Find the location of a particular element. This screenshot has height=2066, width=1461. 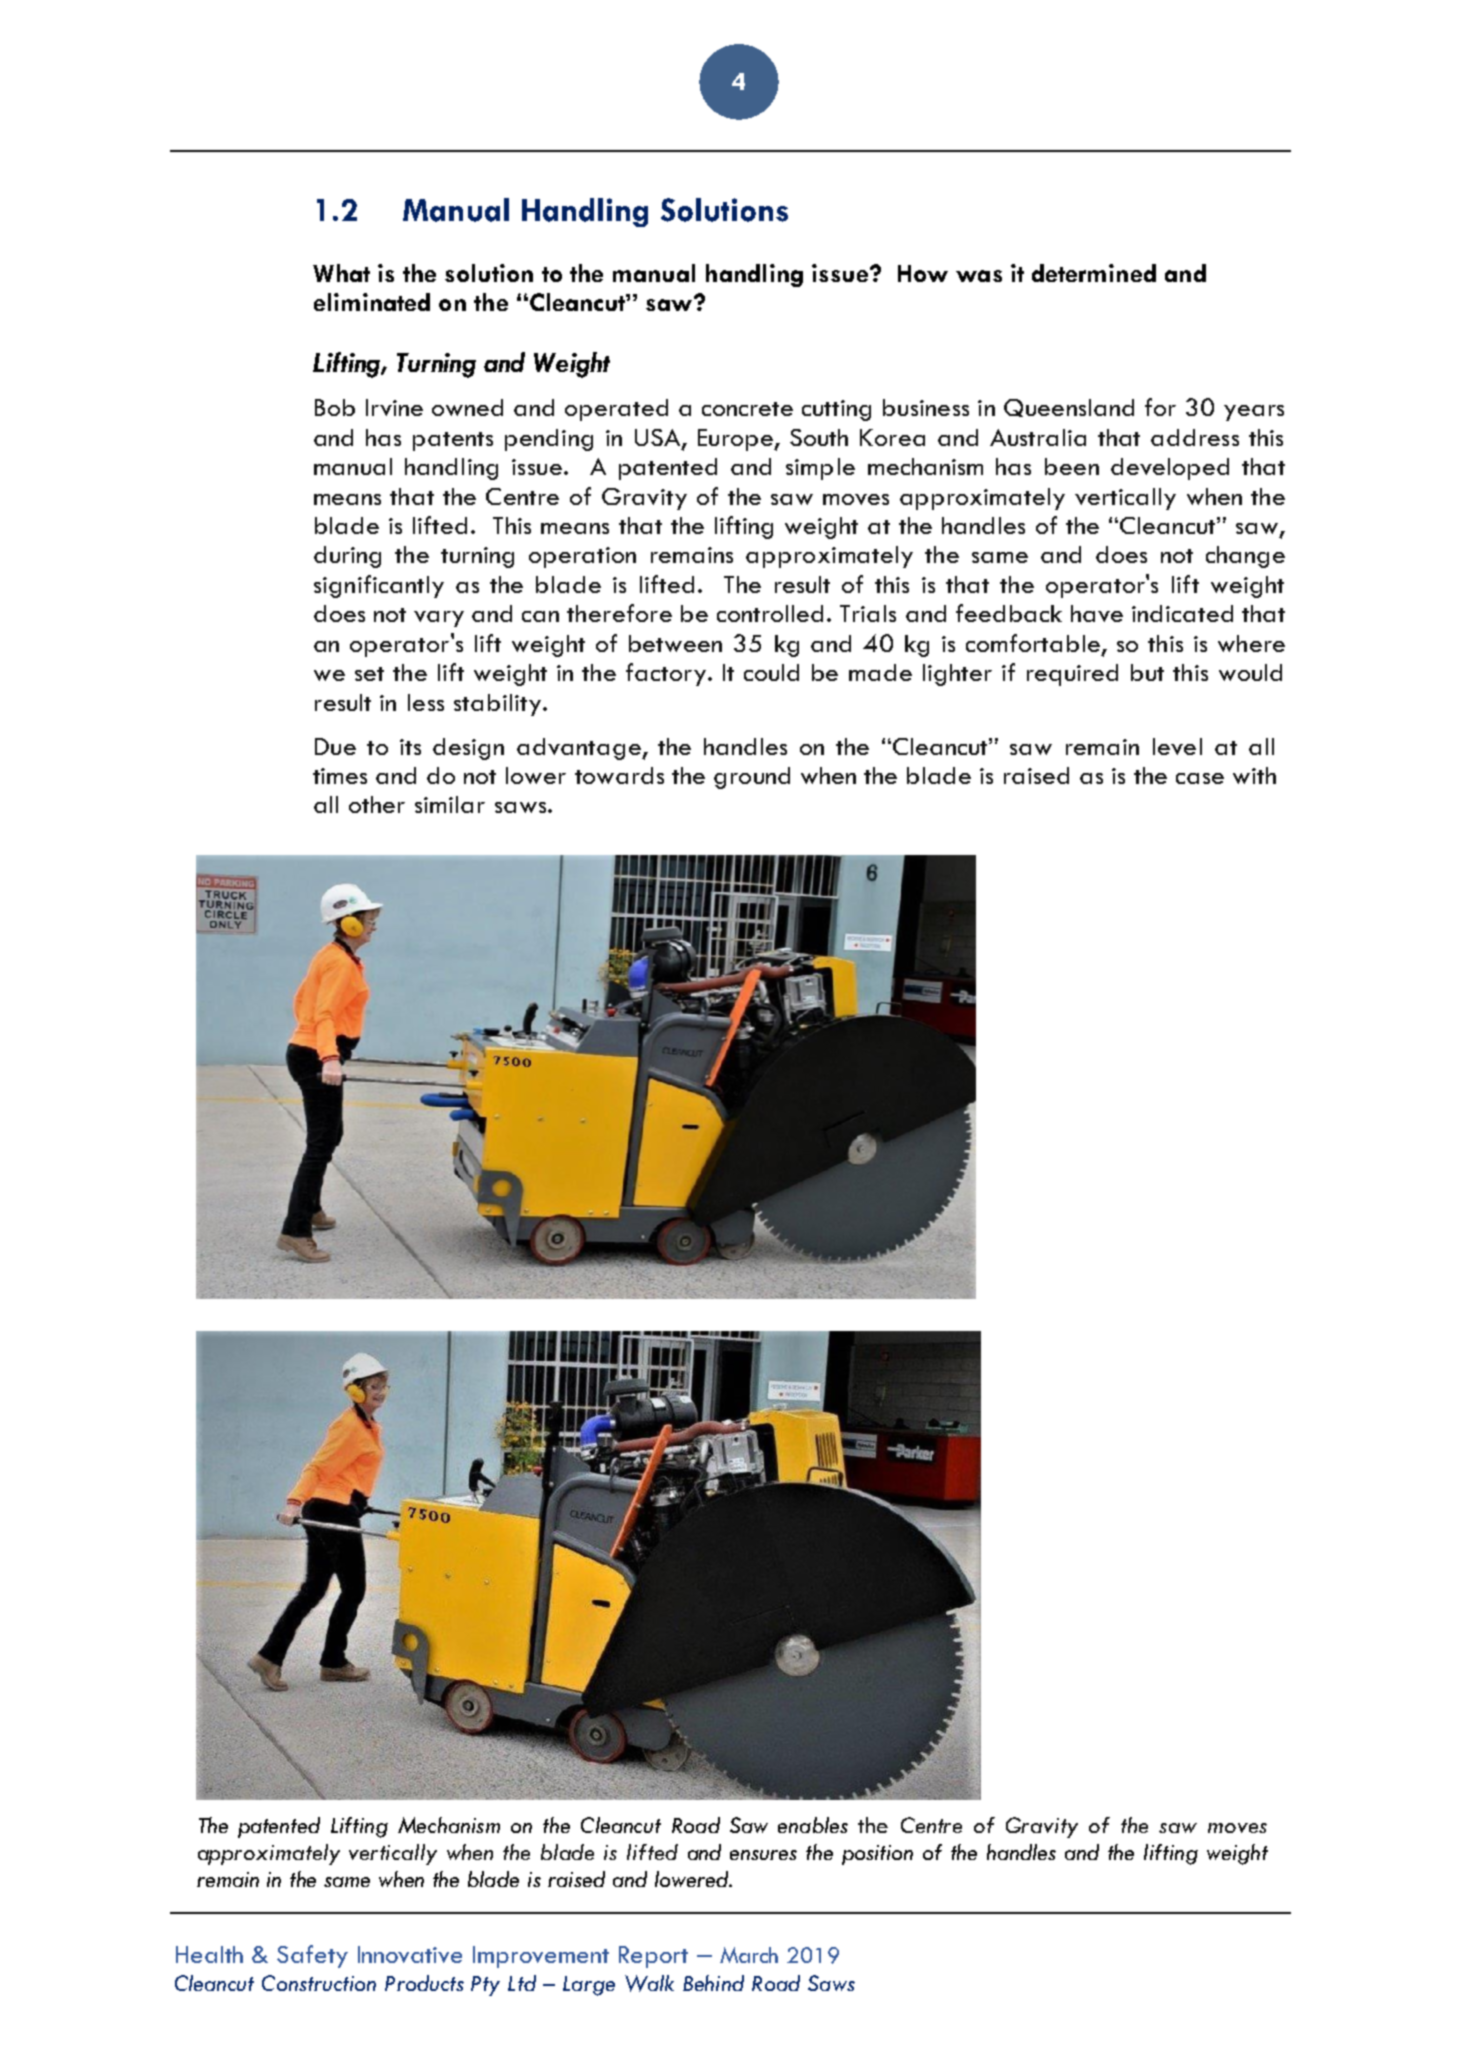

determined is located at coordinates (1094, 273).
